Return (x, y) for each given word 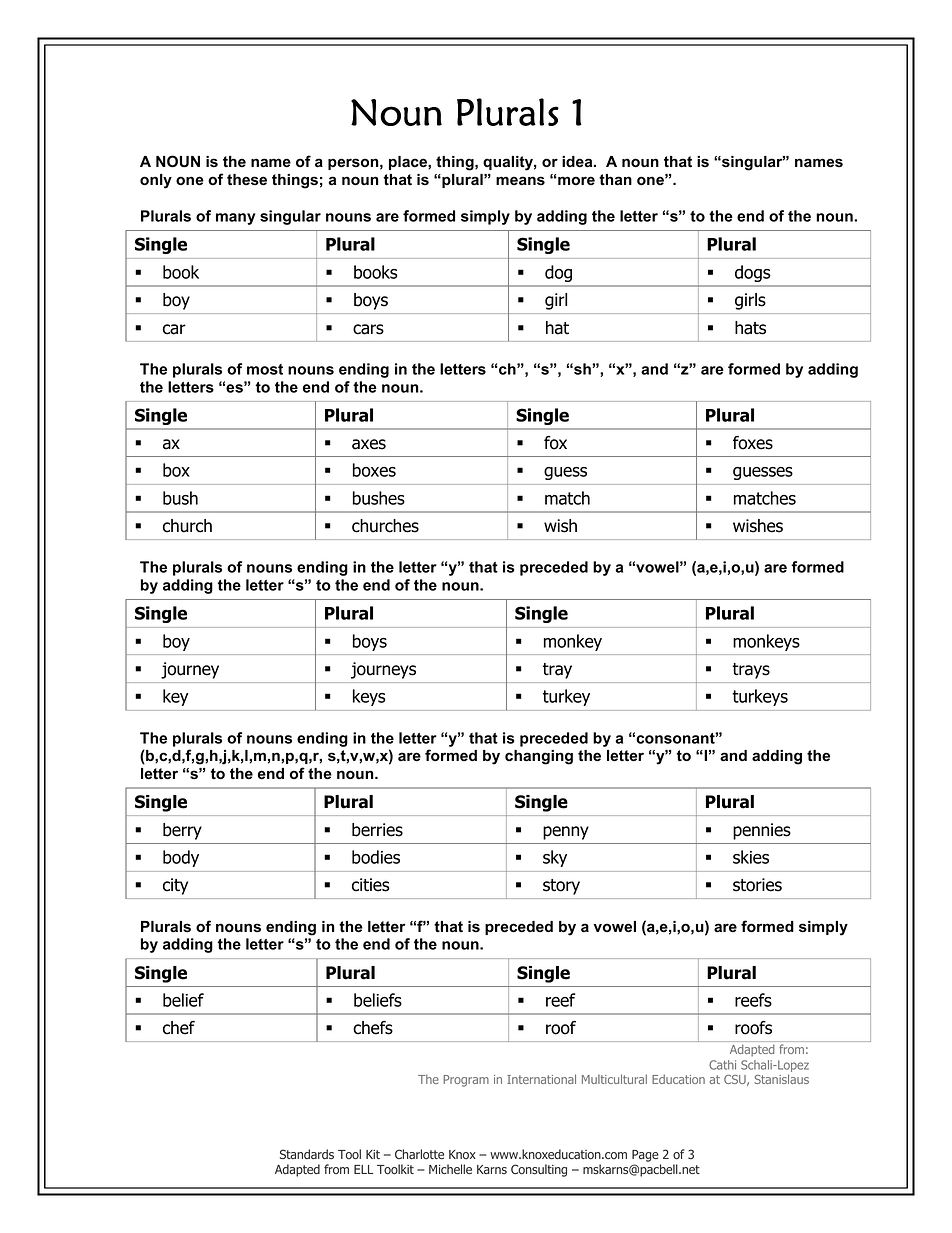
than (615, 180)
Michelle (450, 1169)
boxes (374, 470)
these (247, 180)
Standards (307, 1154)
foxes (753, 443)
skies (751, 857)
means (520, 181)
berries (377, 830)
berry (182, 831)
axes (369, 444)
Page (645, 1156)
